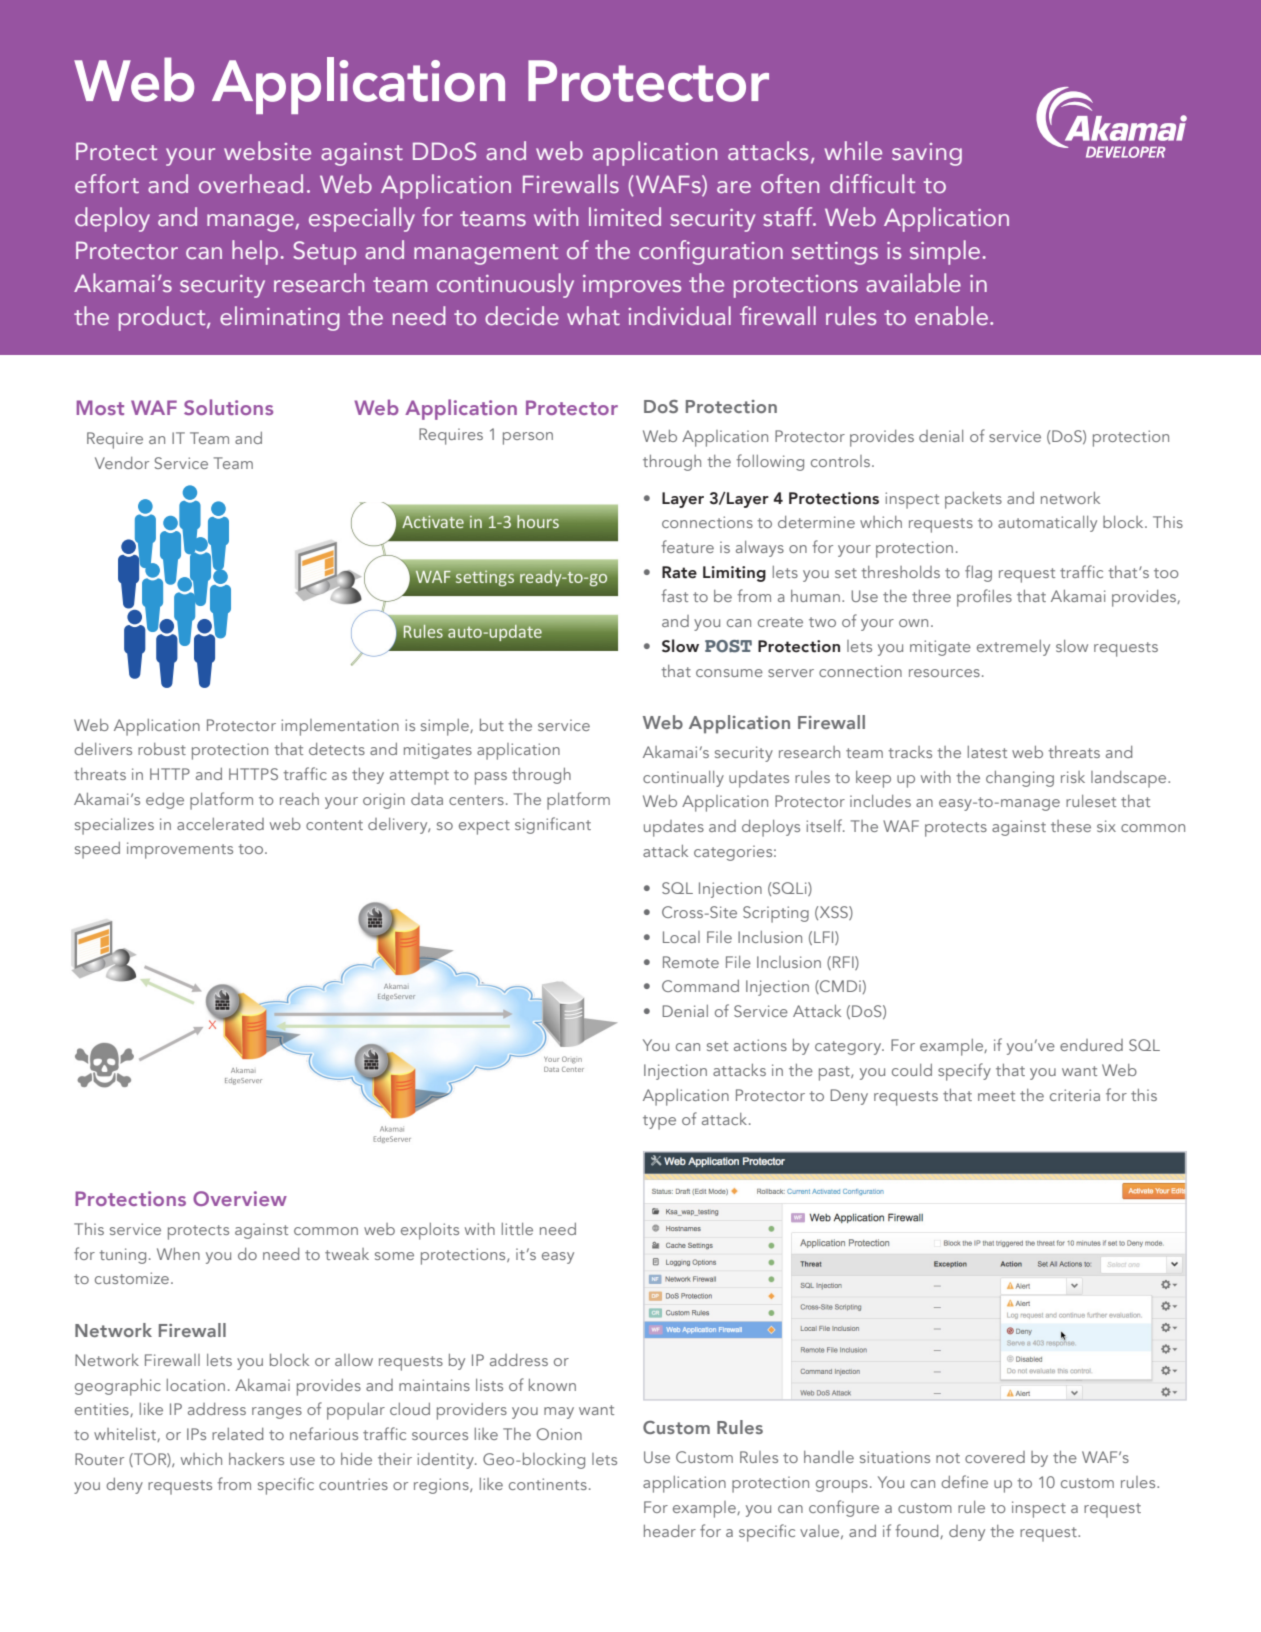 Image resolution: width=1261 pixels, height=1632 pixels. What do you see at coordinates (122, 463) in the screenshot?
I see `Vendor` at bounding box center [122, 463].
